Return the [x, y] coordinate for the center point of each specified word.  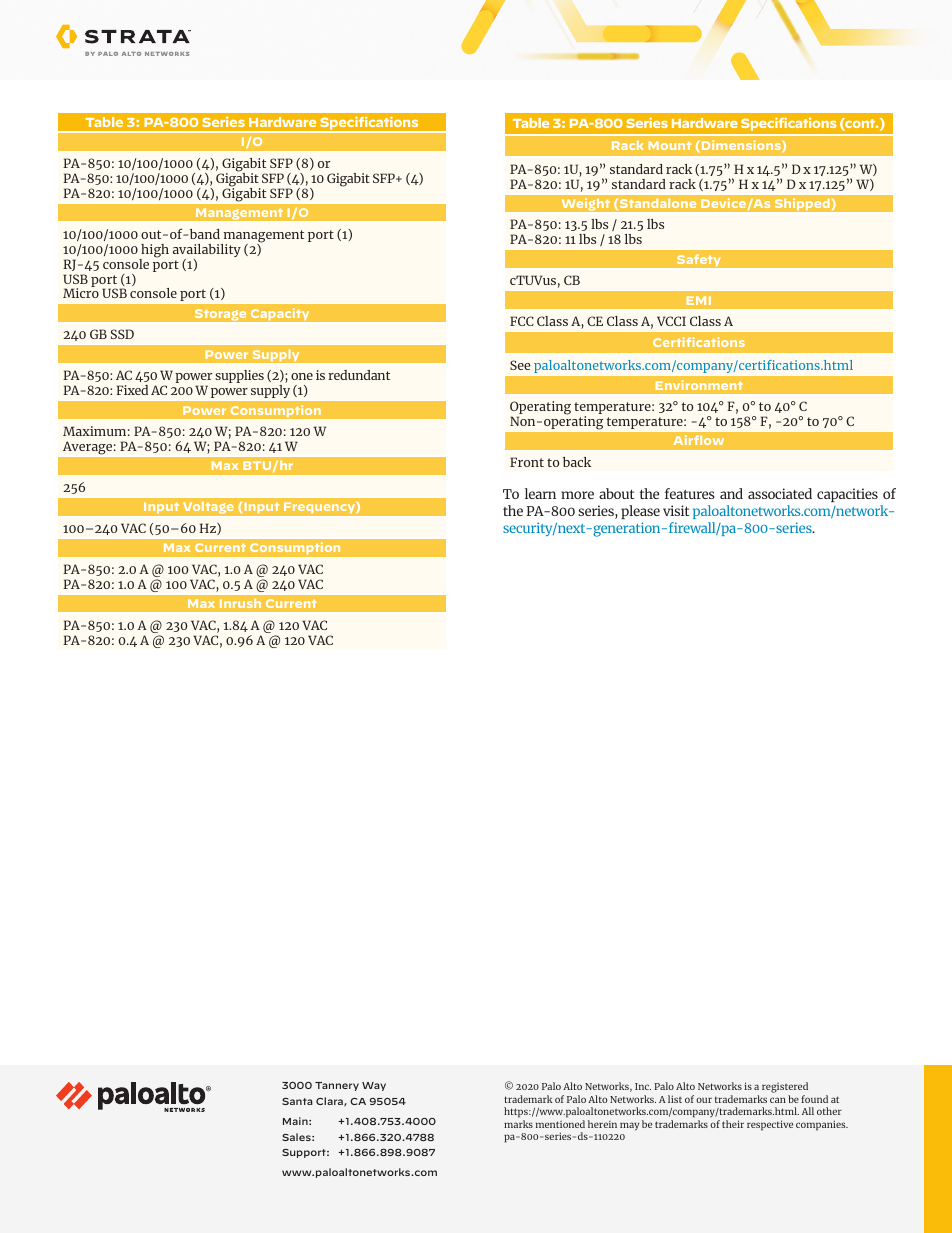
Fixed [132, 390]
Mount [670, 145]
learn [540, 493]
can [778, 1100]
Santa [297, 1101]
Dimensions [741, 146]
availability [207, 252]
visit [676, 510]
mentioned [560, 1124]
